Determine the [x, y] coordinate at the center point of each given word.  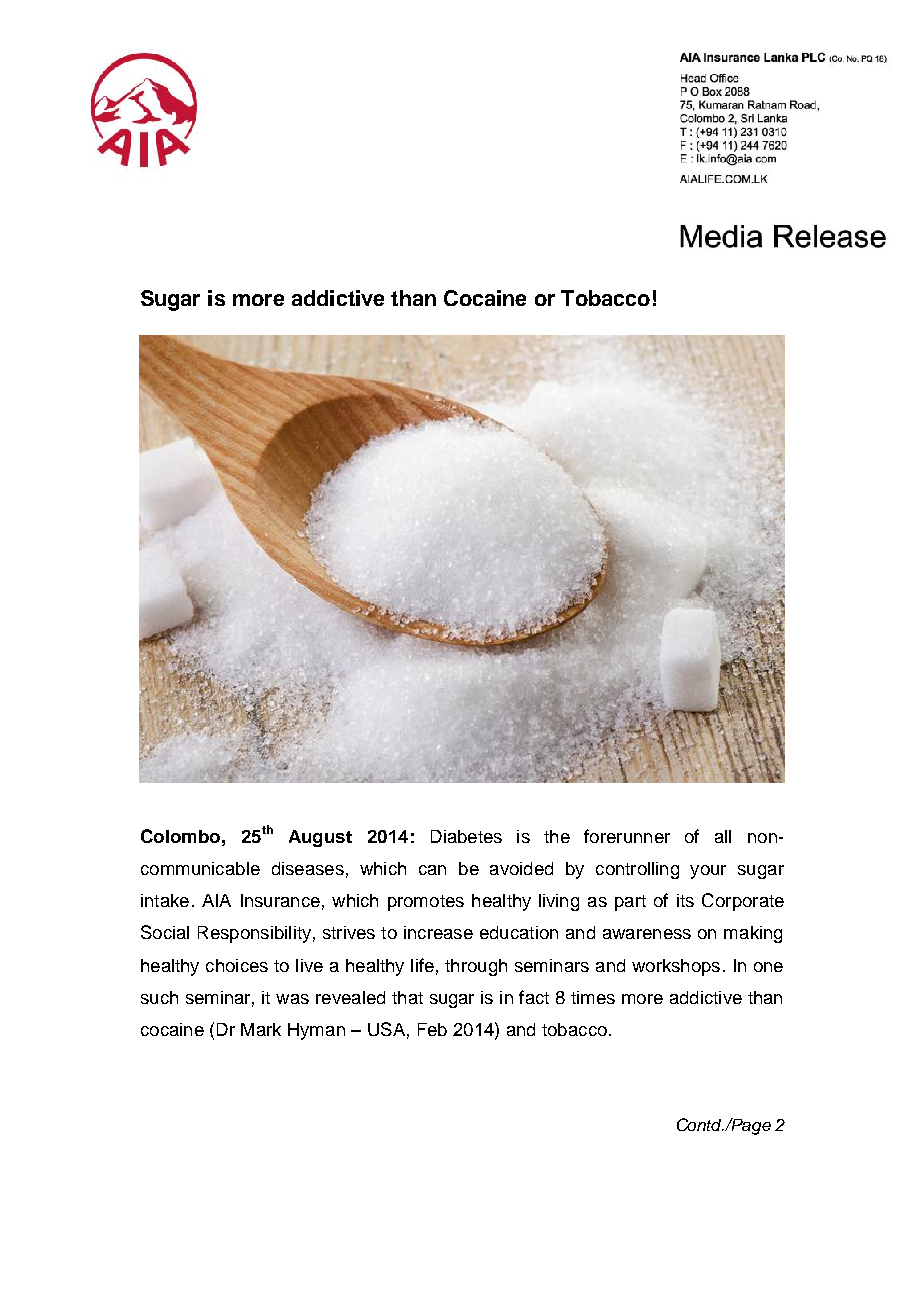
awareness [647, 934]
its [685, 900]
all [723, 836]
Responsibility [254, 934]
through [476, 967]
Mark [261, 1029]
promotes [426, 903]
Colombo [180, 836]
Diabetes [466, 836]
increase [438, 932]
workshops [676, 967]
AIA [216, 900]
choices [237, 965]
